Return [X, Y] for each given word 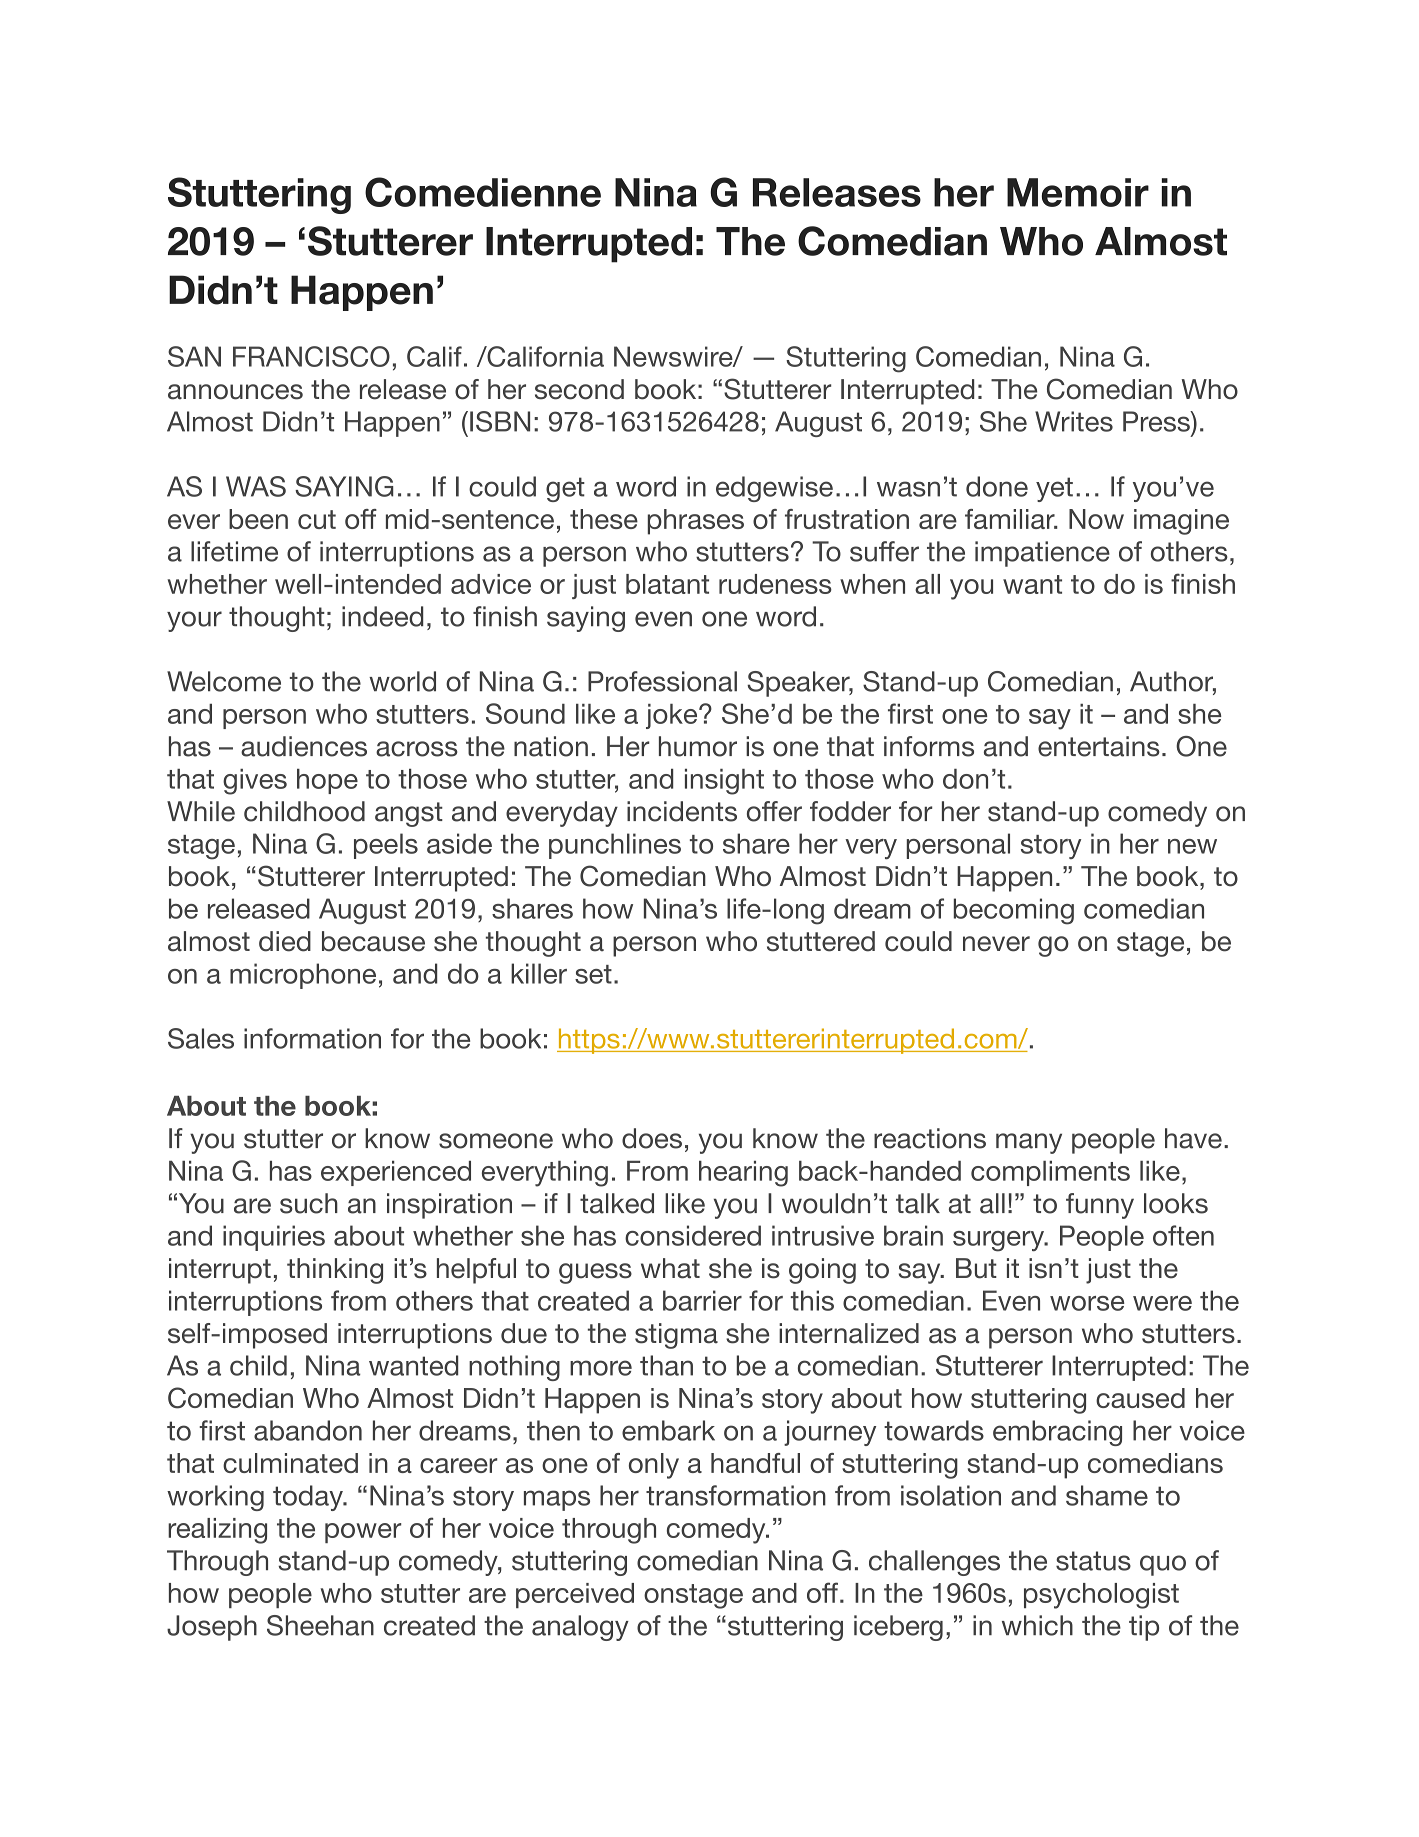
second [579, 389]
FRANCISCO [311, 356]
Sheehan [320, 1625]
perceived [575, 1595]
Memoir [1078, 192]
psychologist [1101, 1596]
